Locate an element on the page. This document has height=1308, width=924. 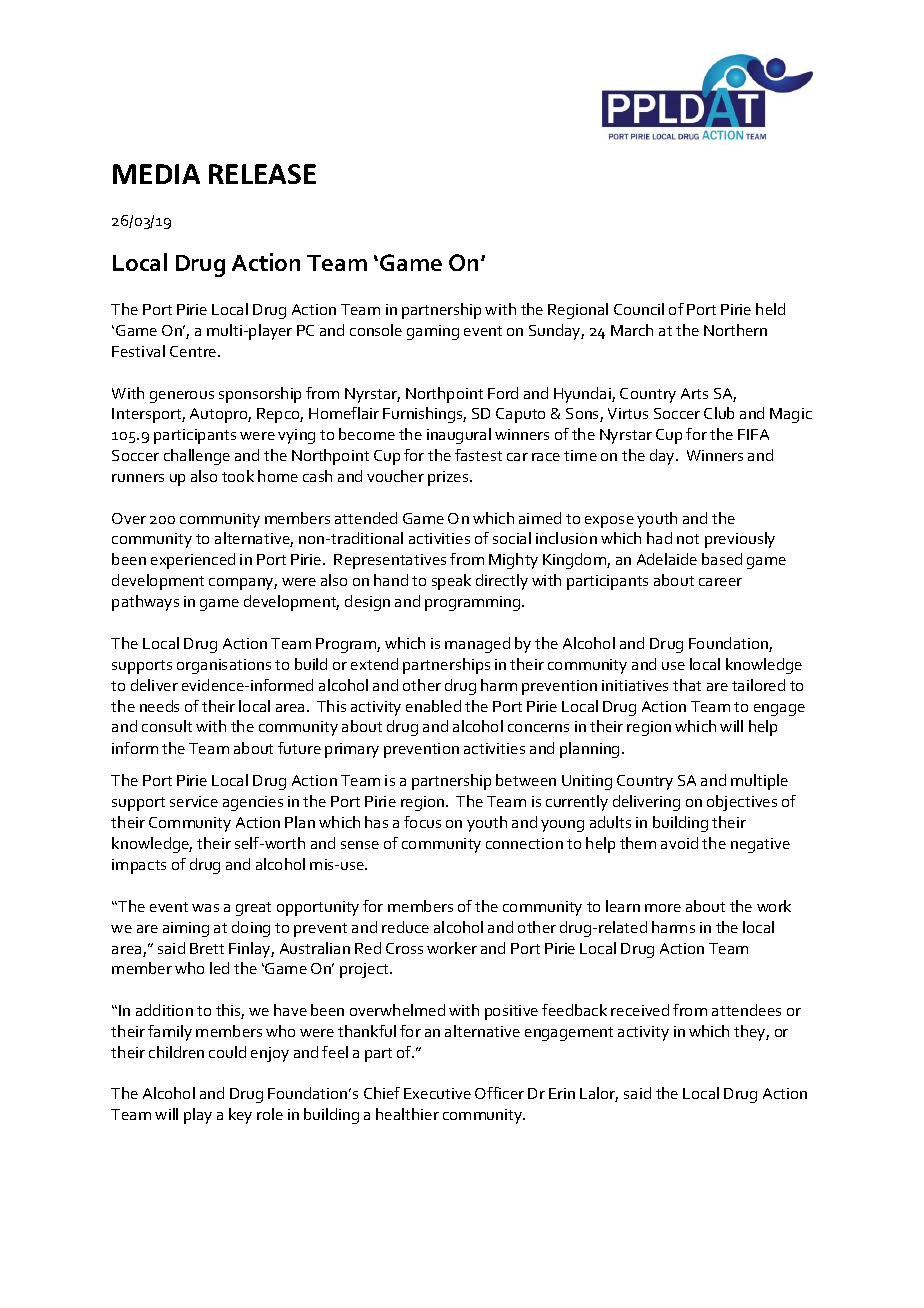
held is located at coordinates (770, 309).
